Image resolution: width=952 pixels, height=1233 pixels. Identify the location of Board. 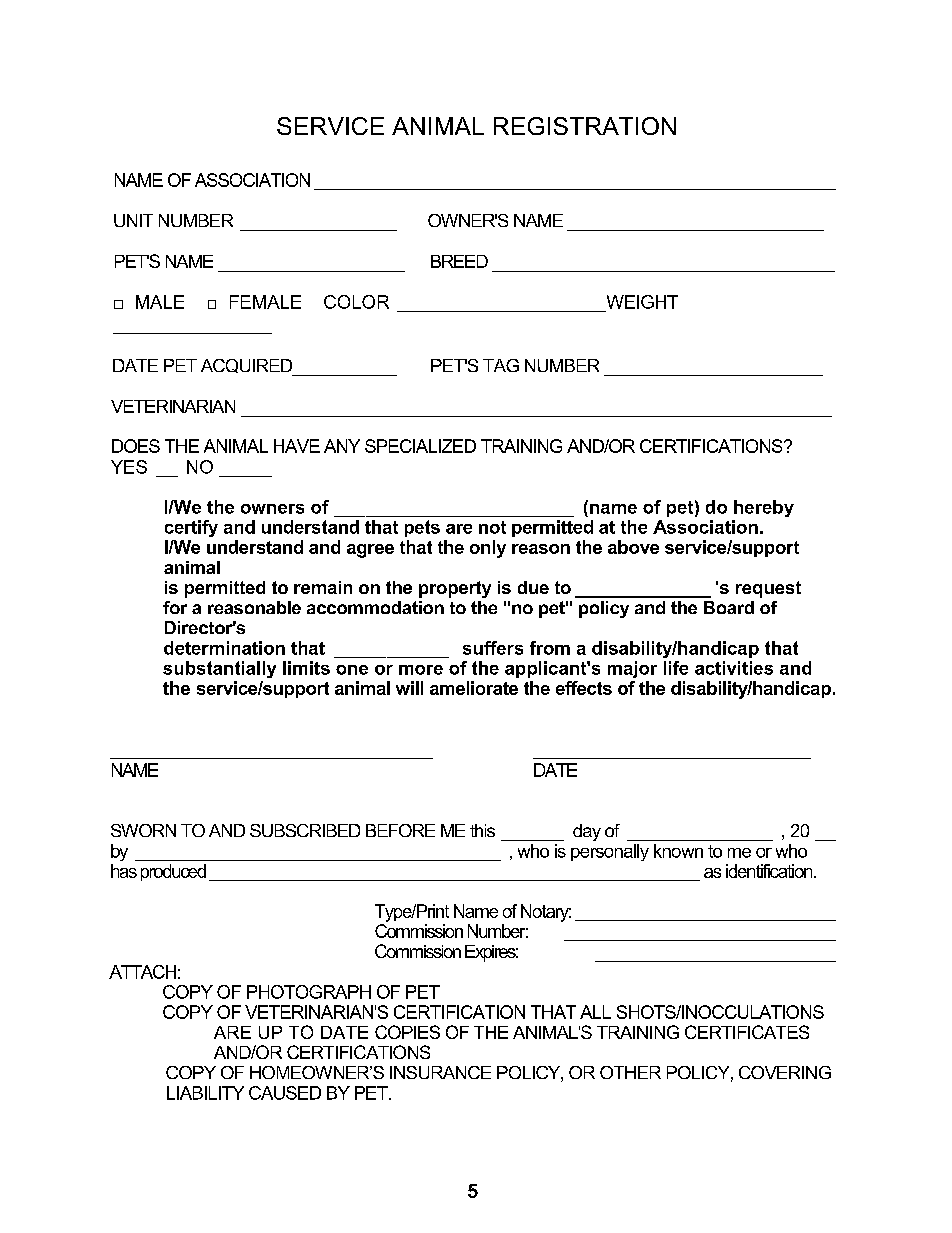
(729, 607).
